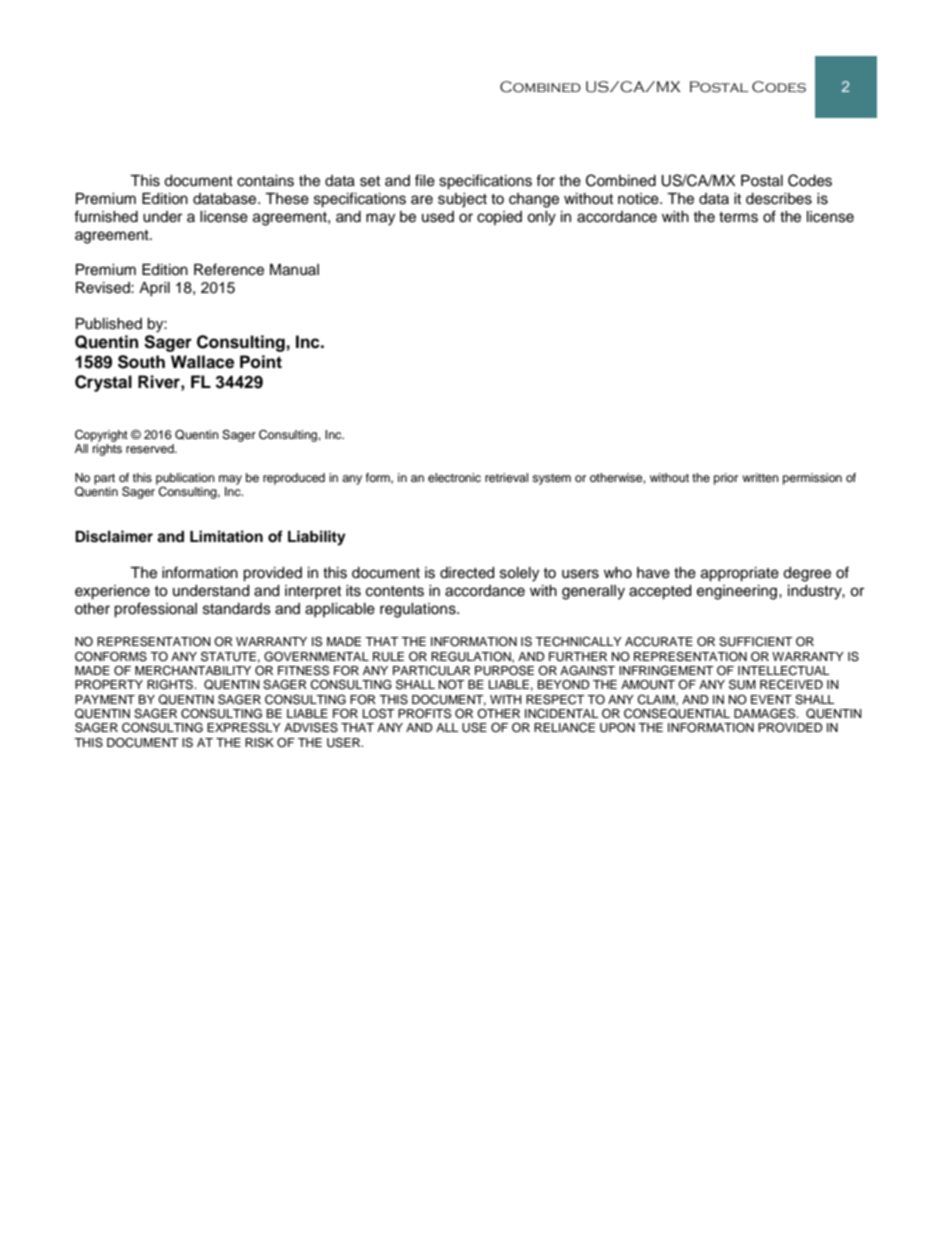 The width and height of the screenshot is (952, 1233). Describe the element at coordinates (779, 199) in the screenshot. I see `describes` at that location.
